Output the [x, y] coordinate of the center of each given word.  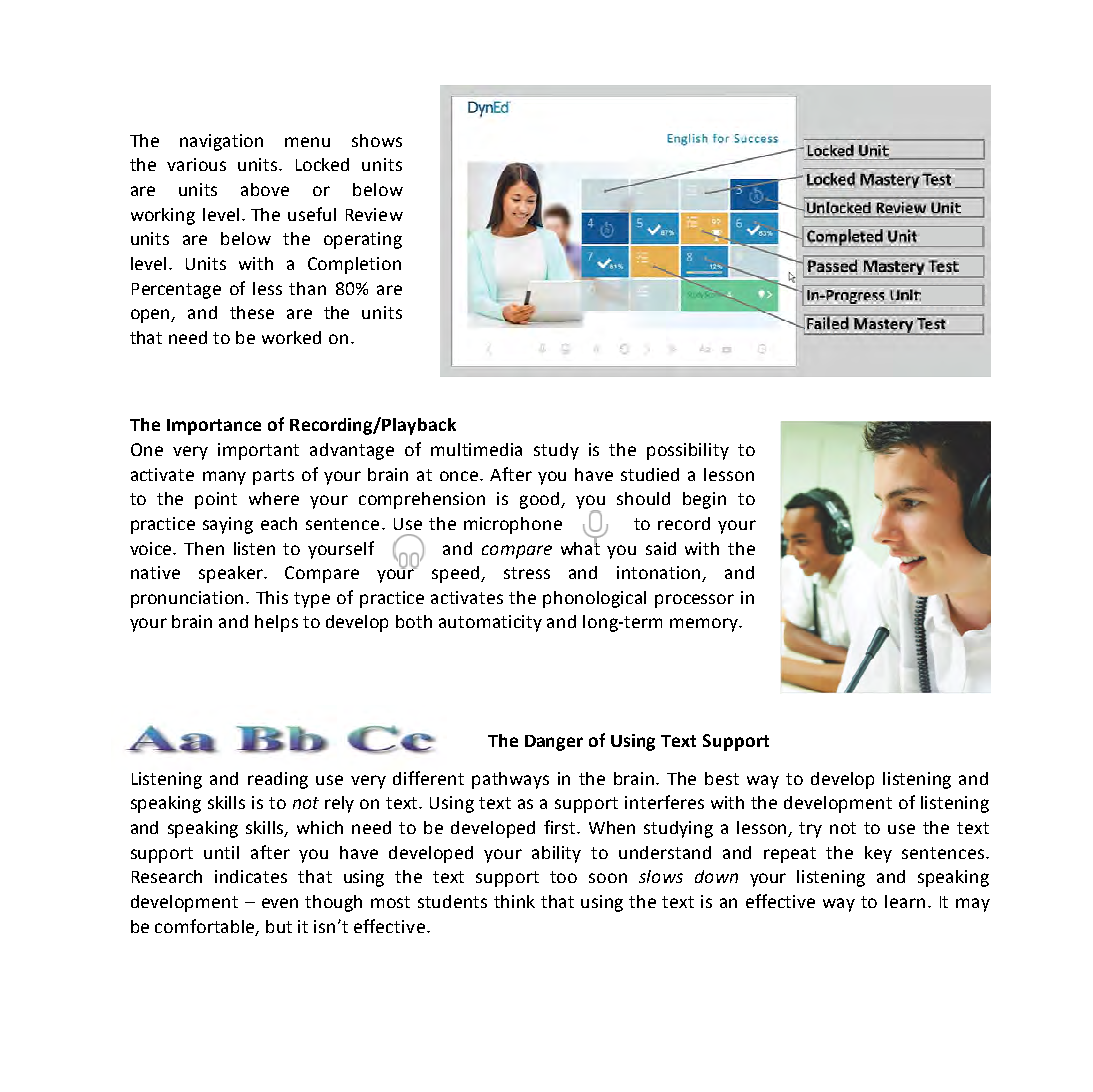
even [280, 903]
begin [704, 500]
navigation [221, 142]
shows [377, 140]
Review [374, 214]
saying [228, 525]
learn [905, 901]
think [514, 901]
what [580, 547]
